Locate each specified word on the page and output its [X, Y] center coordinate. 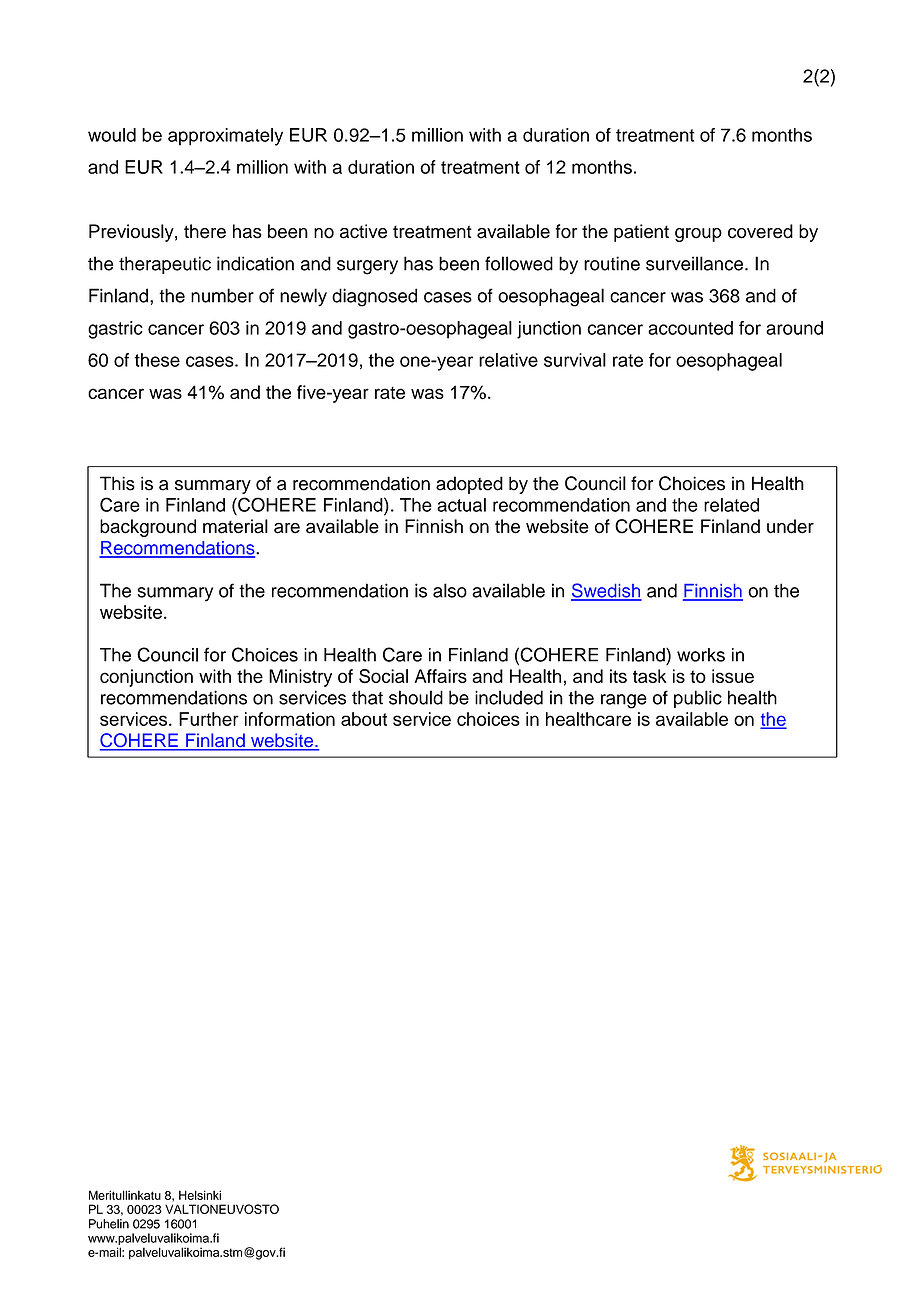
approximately [225, 137]
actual [461, 505]
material [235, 526]
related [731, 505]
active [363, 231]
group [698, 235]
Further [209, 719]
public [698, 699]
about [364, 719]
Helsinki [200, 1195]
